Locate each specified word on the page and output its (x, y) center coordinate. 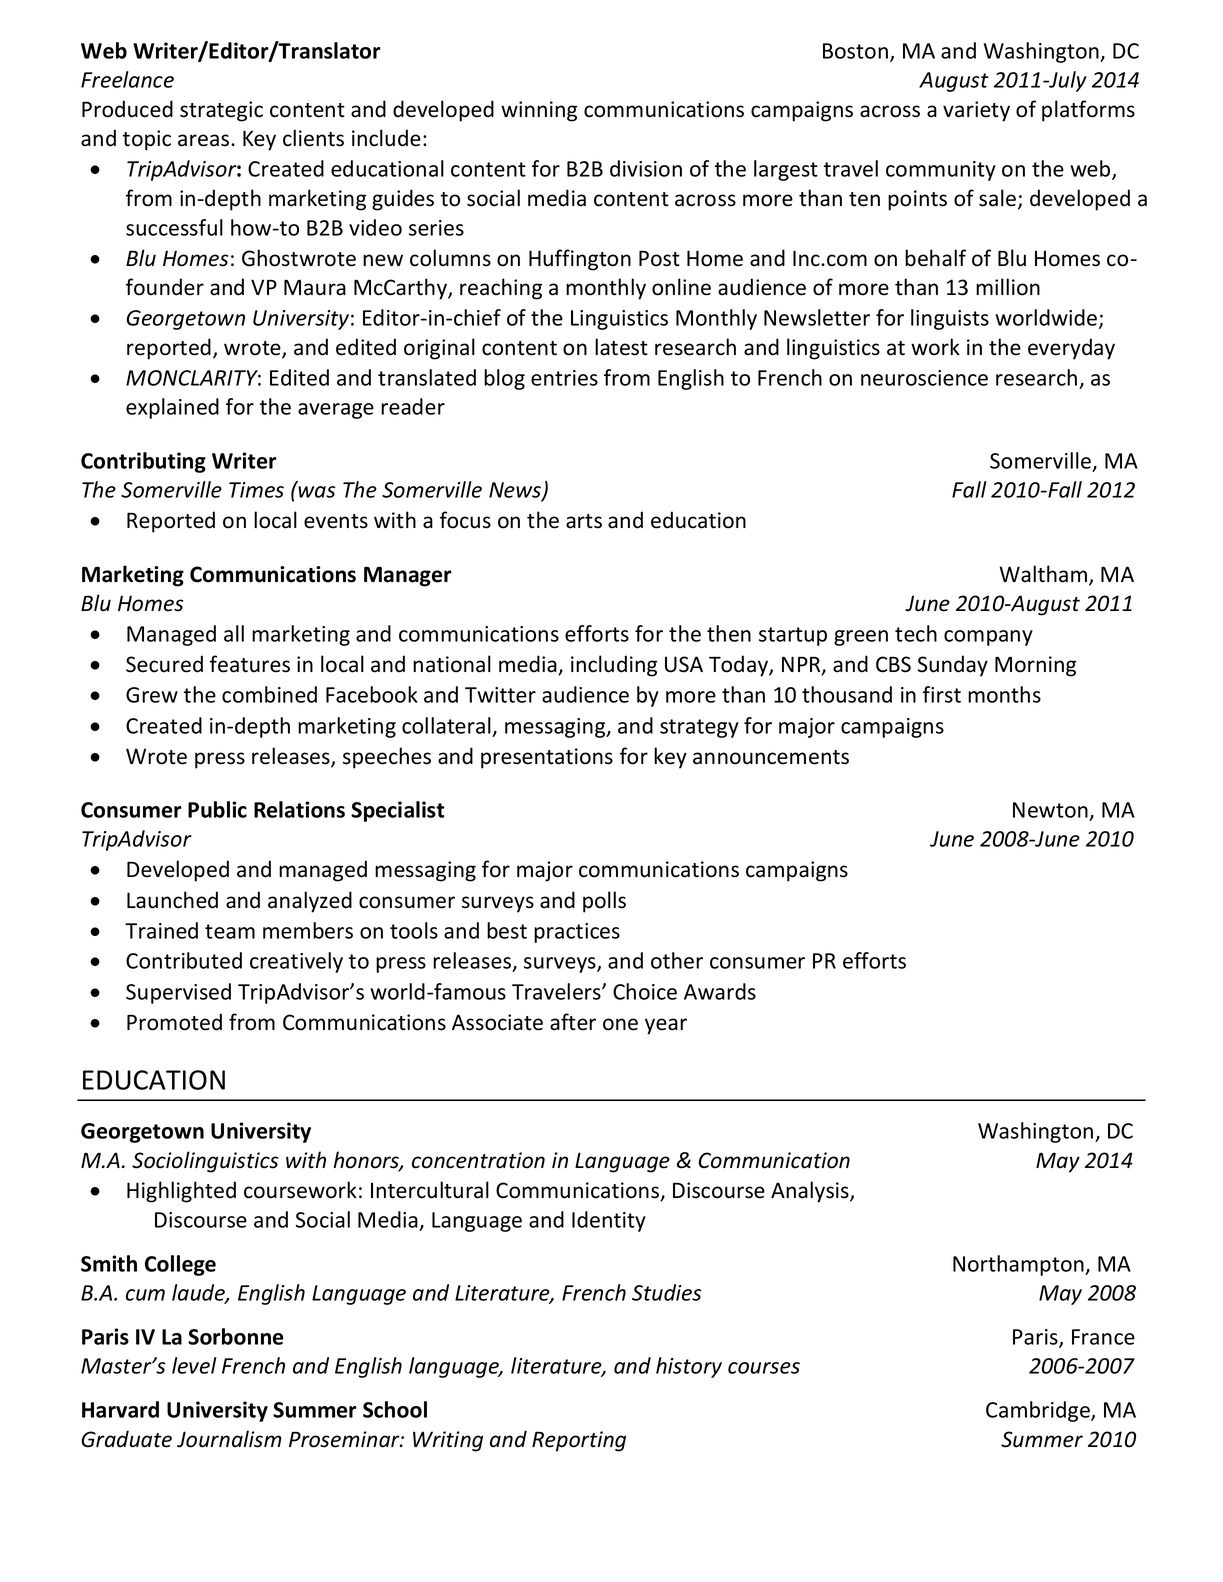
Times (256, 490)
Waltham (1044, 575)
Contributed (184, 960)
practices (577, 933)
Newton (1050, 810)
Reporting (579, 1441)
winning (539, 111)
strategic (221, 111)
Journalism (229, 1439)
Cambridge (1039, 1411)
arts (584, 521)
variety (976, 111)
